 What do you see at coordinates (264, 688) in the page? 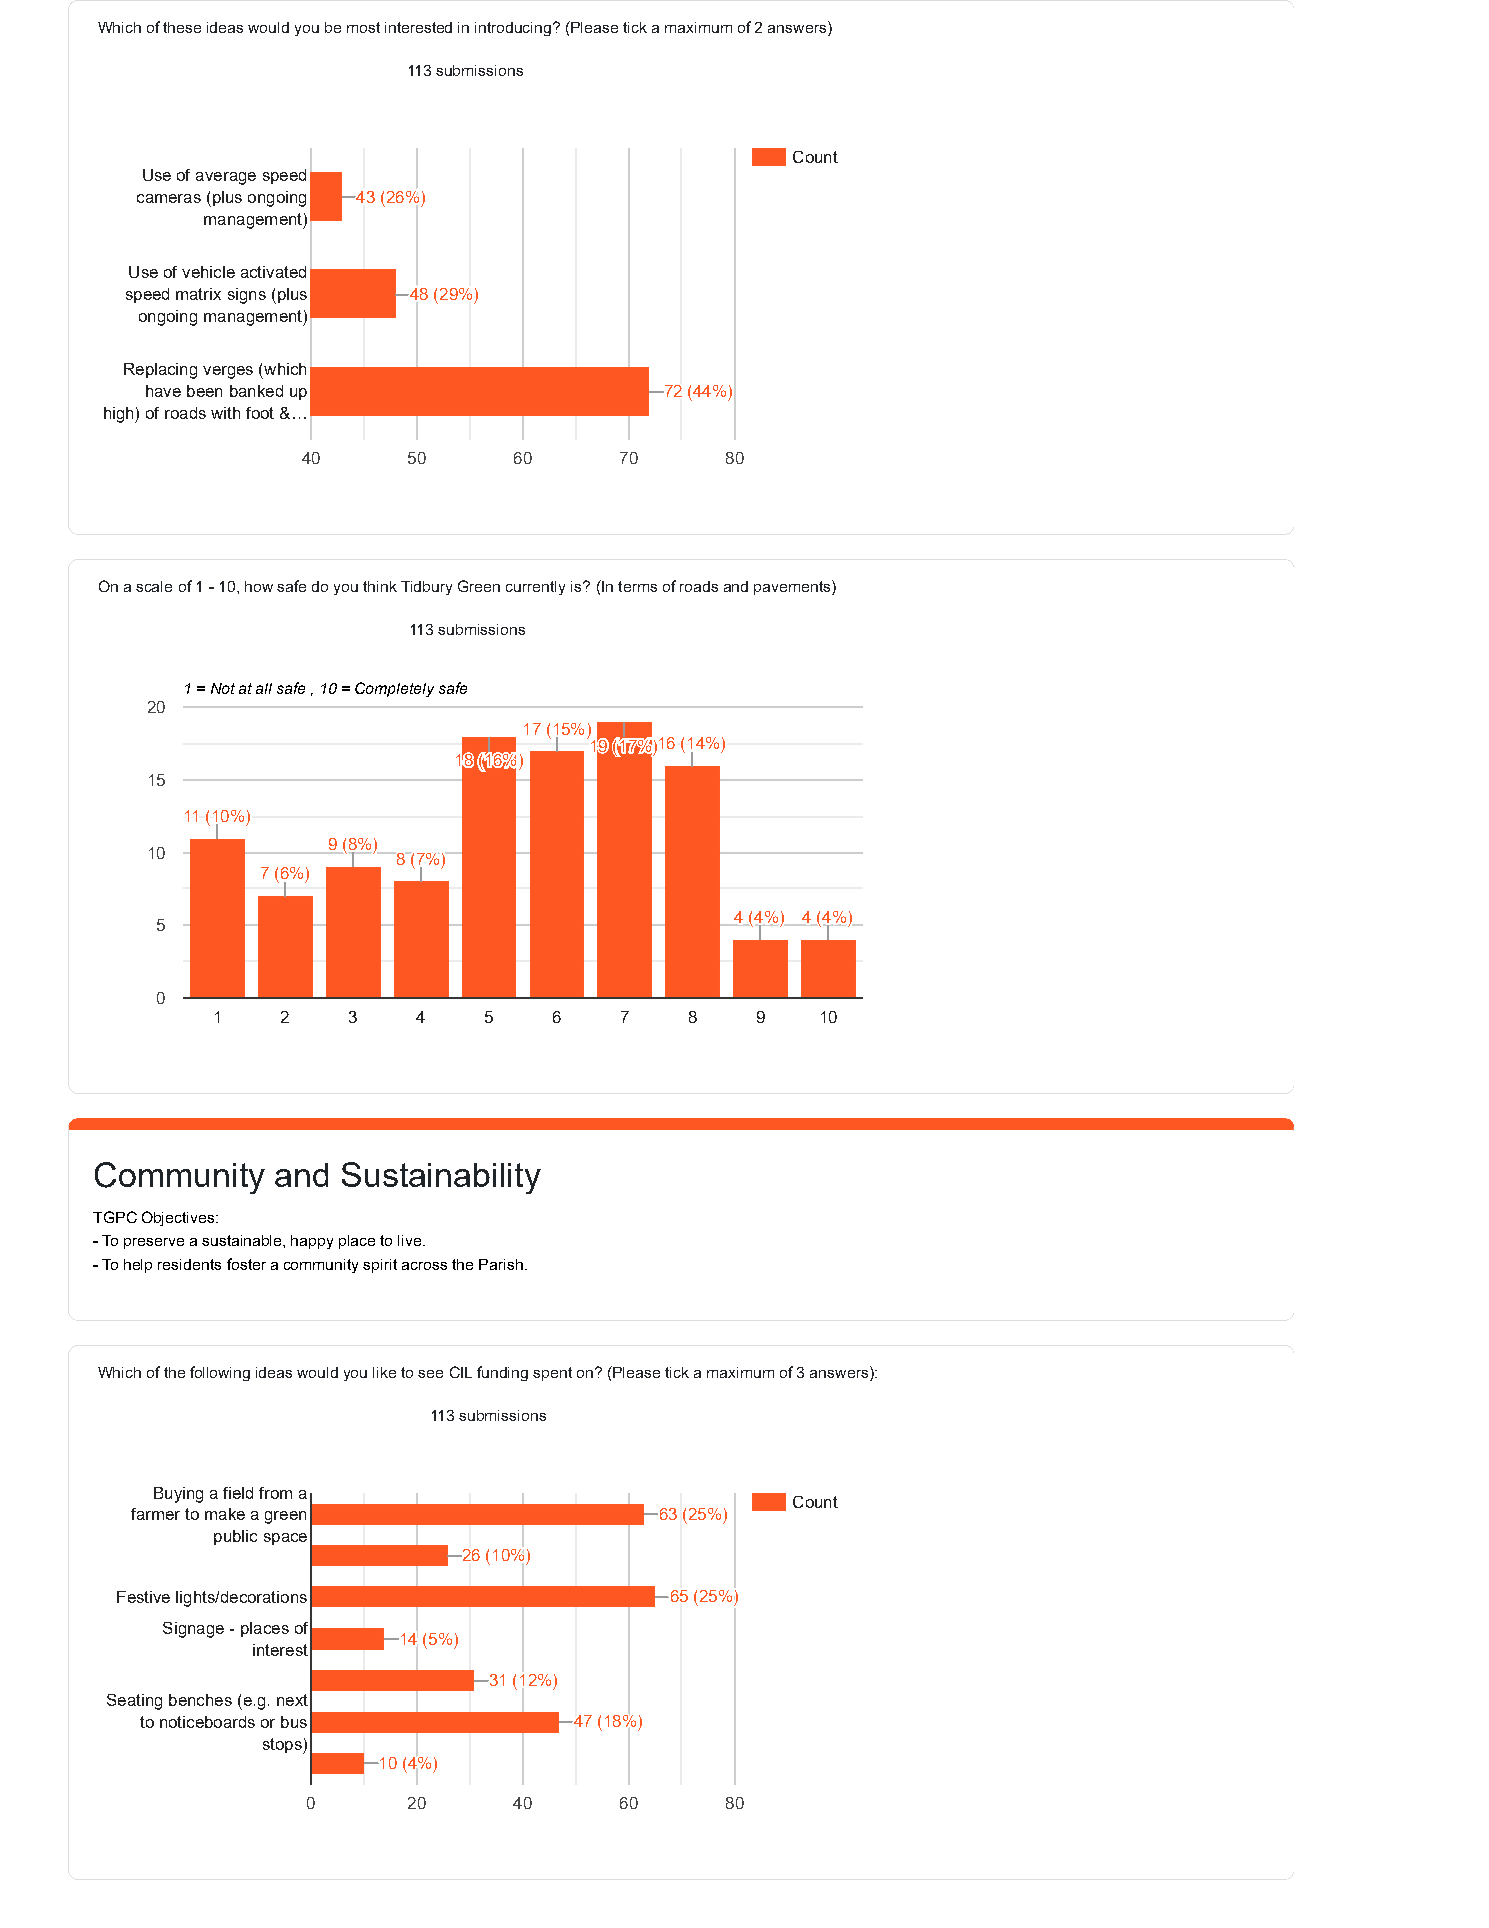
I see `all` at bounding box center [264, 688].
